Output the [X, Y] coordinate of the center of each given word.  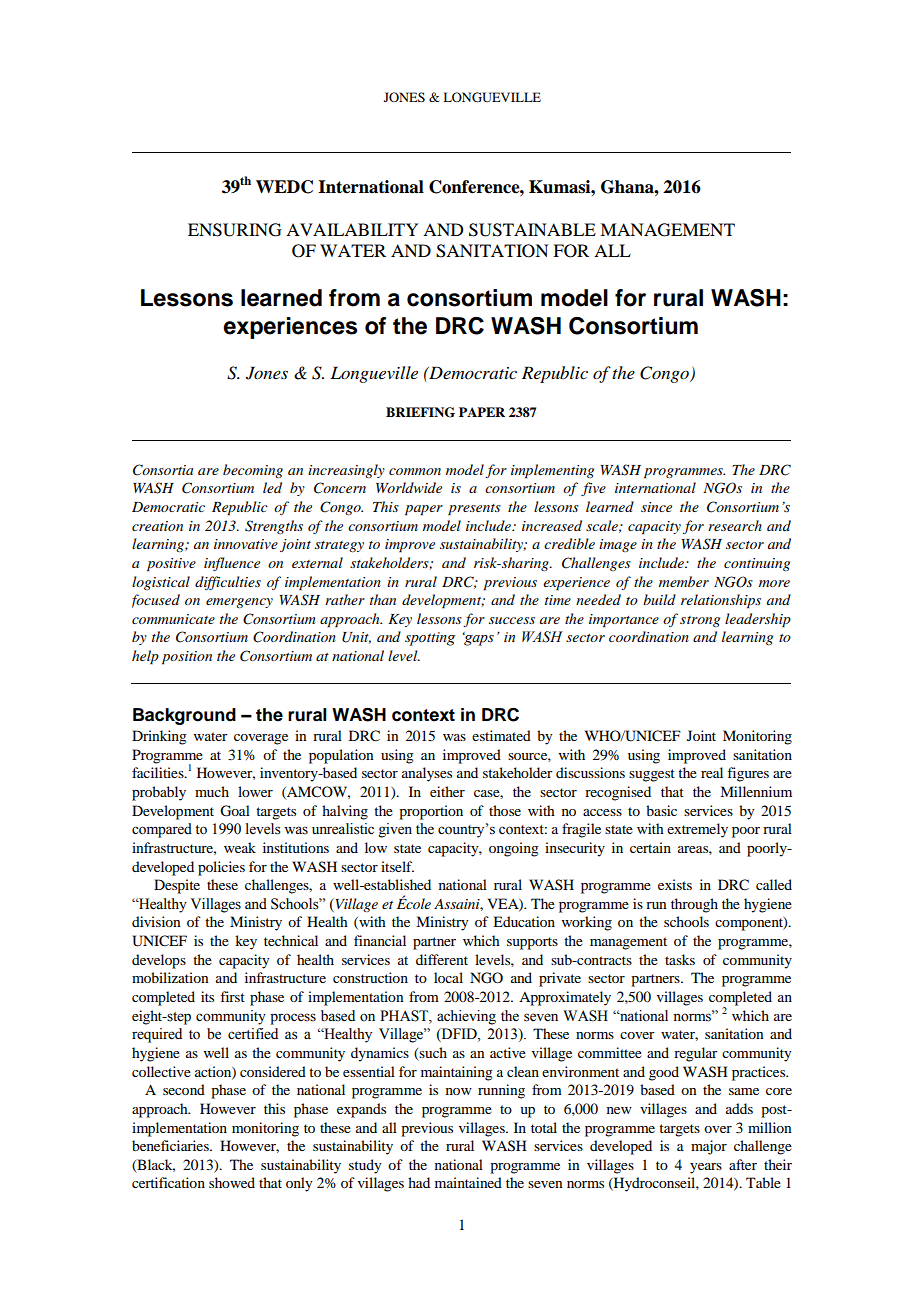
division [156, 921]
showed [232, 1182]
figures [748, 774]
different [442, 959]
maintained [468, 1182]
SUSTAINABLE [532, 230]
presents [474, 510]
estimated [501, 735]
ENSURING [235, 230]
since [656, 507]
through [694, 905]
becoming [253, 471]
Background [184, 716]
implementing [552, 471]
